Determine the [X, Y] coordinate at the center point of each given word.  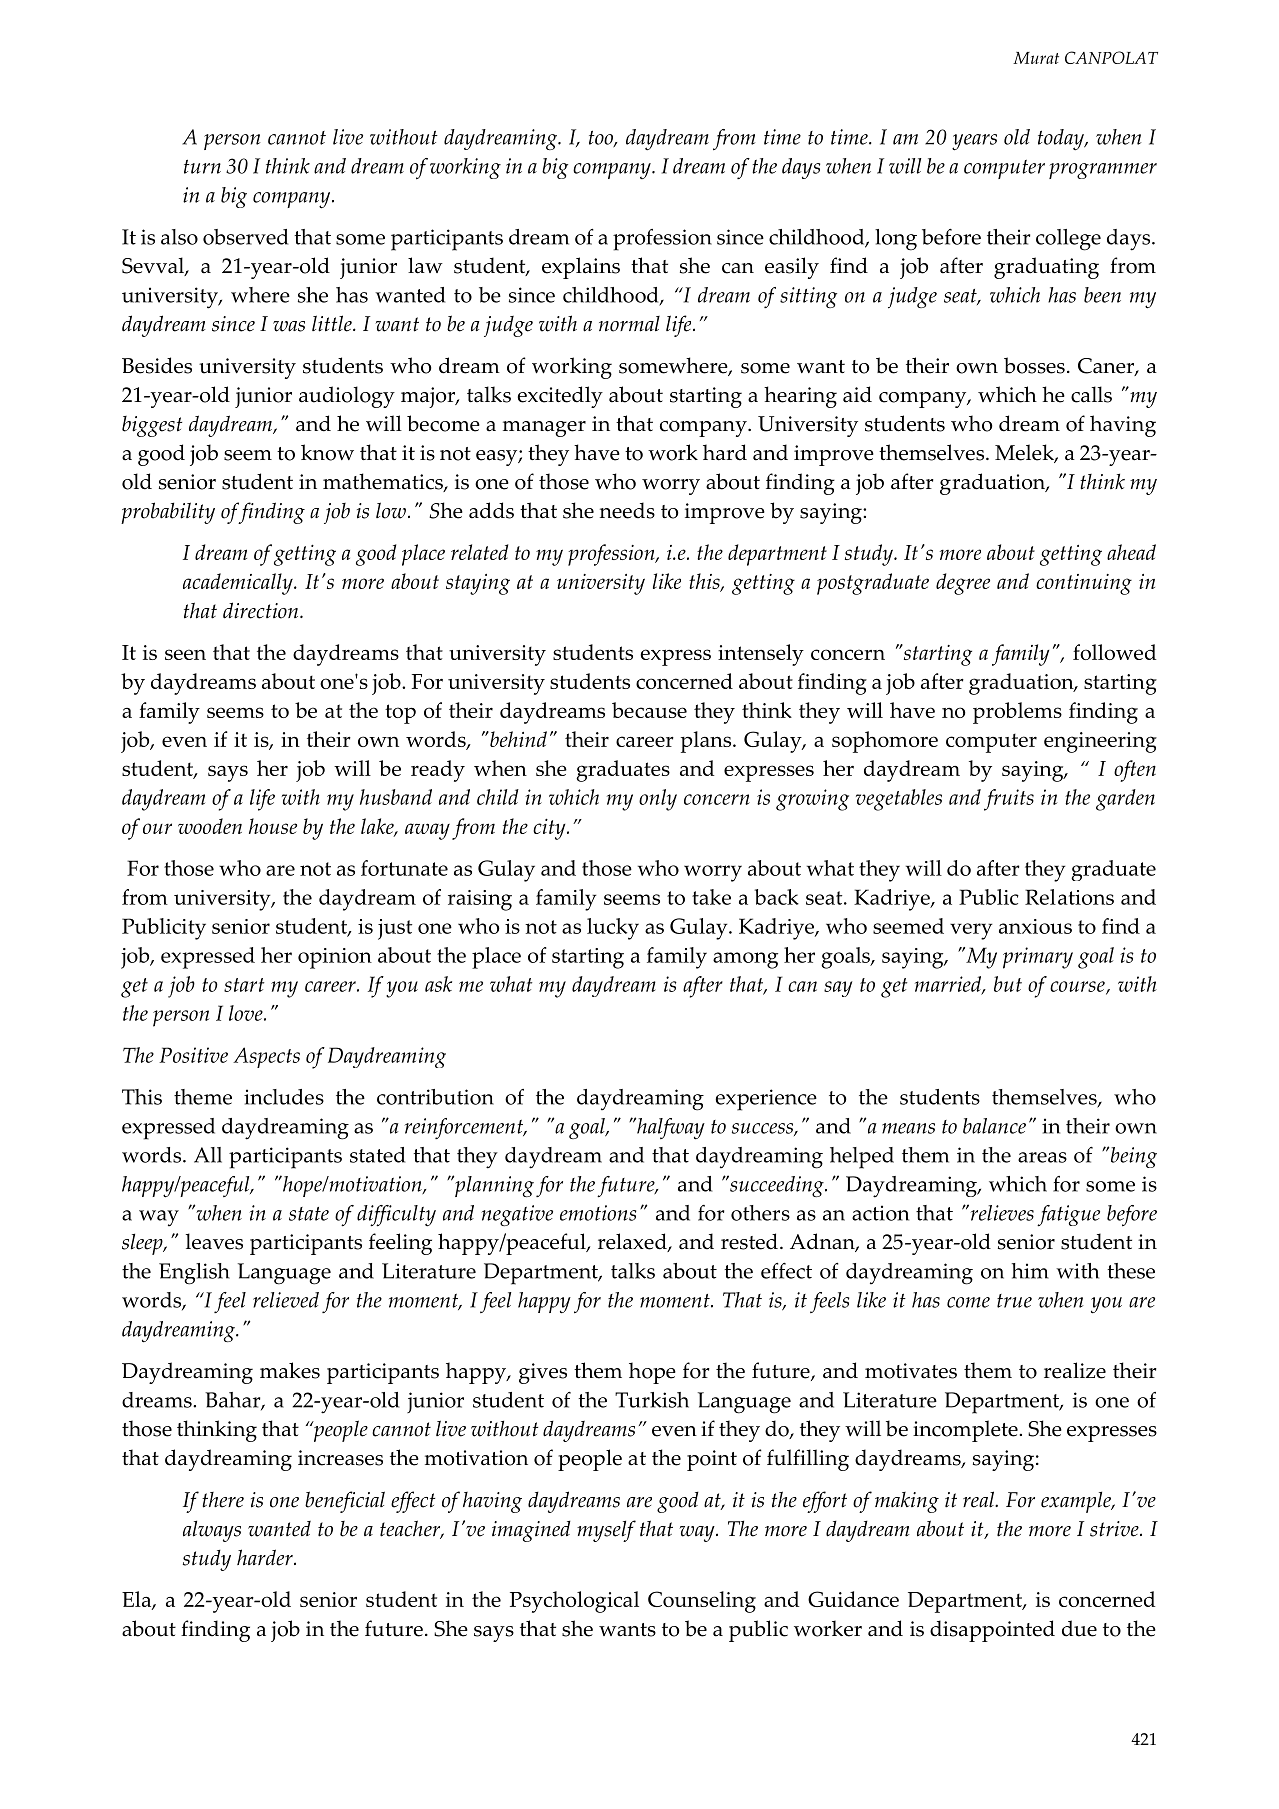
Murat [1036, 58]
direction [262, 610]
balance [994, 1126]
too [602, 138]
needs [627, 510]
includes [284, 1097]
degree [963, 584]
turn [202, 166]
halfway [670, 1128]
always [212, 1531]
